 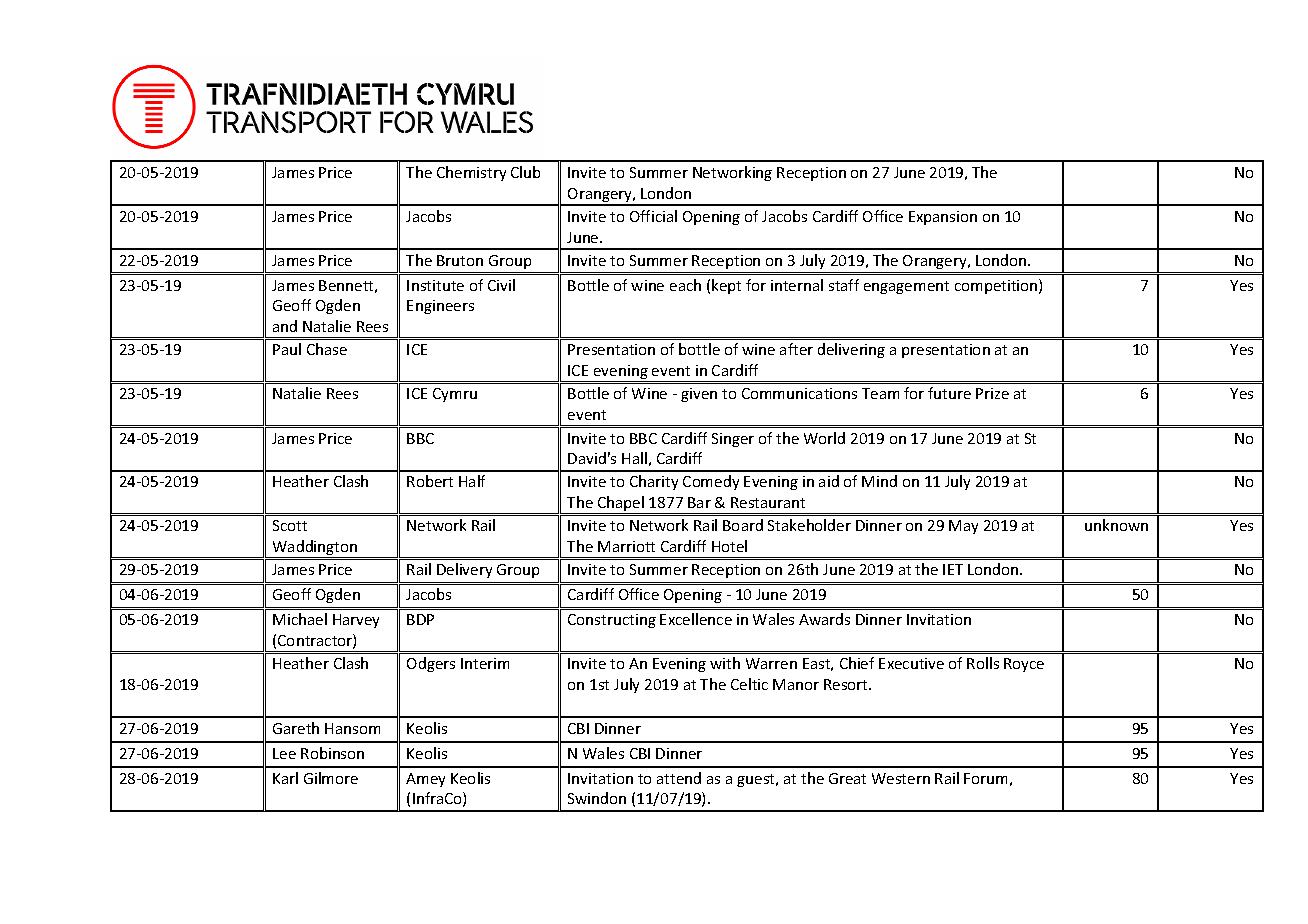 I want to click on Expansion, so click(x=943, y=218).
